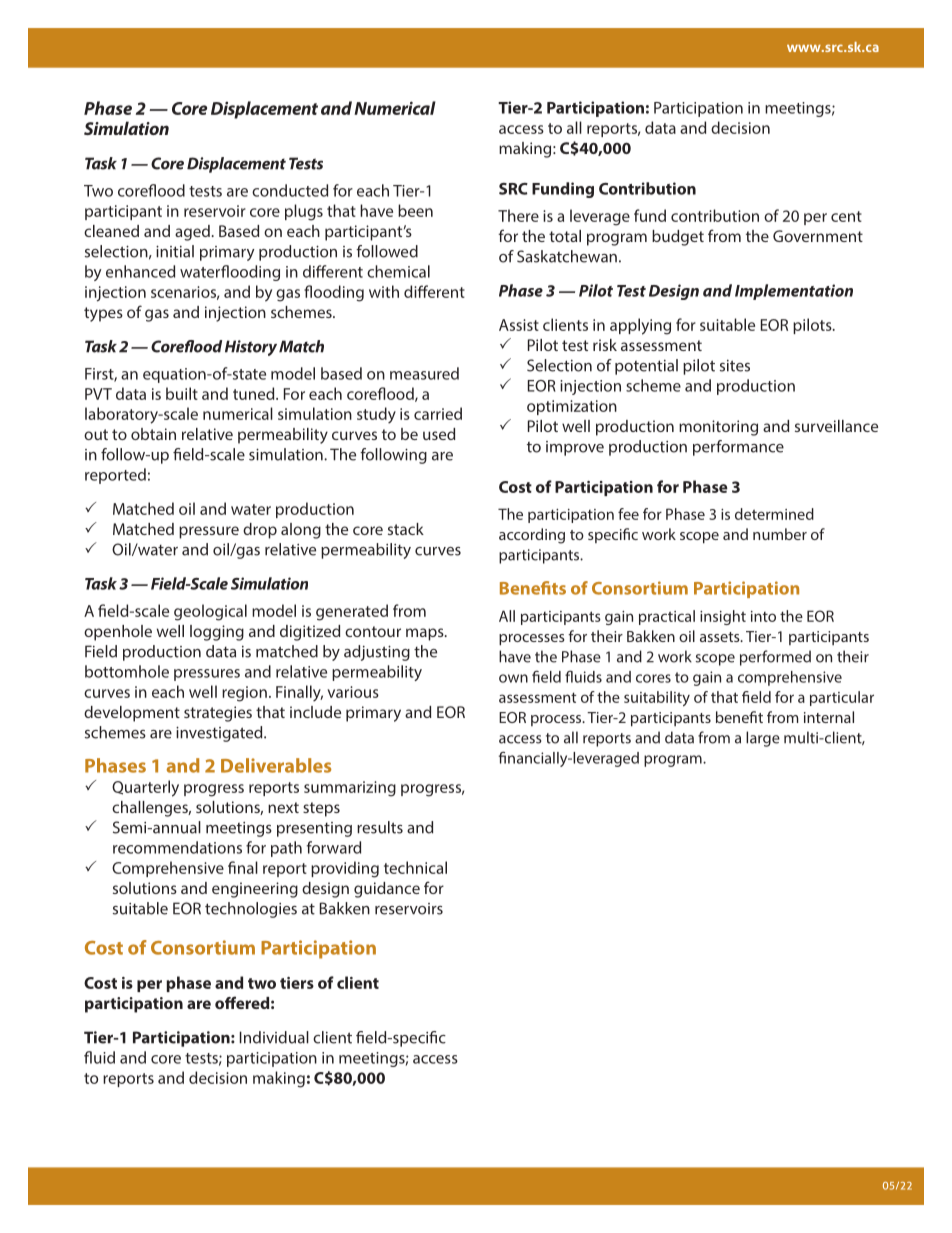 This screenshot has width=952, height=1233. Describe the element at coordinates (387, 890) in the screenshot. I see `guidance` at that location.
